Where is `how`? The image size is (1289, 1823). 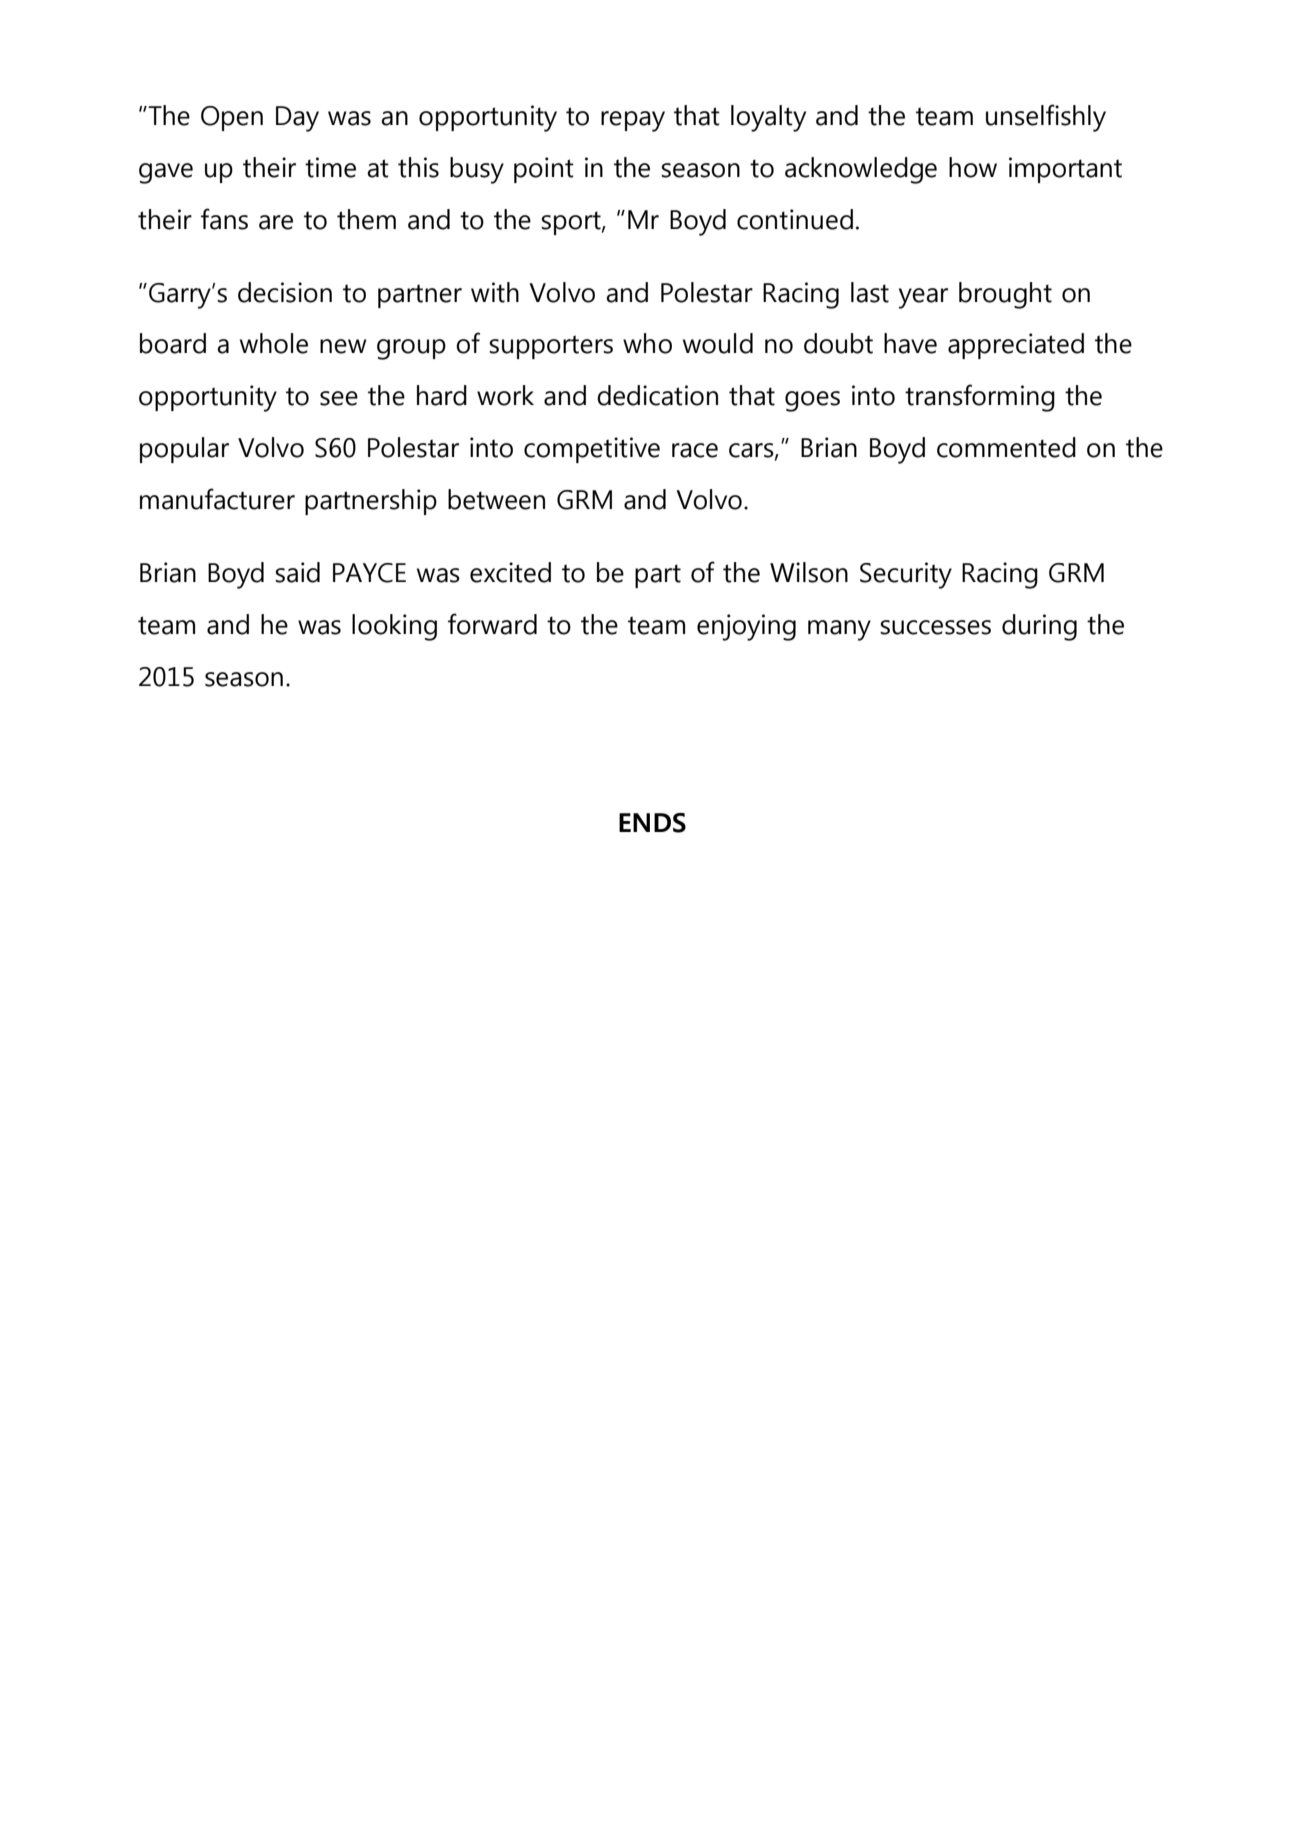 how is located at coordinates (973, 167).
